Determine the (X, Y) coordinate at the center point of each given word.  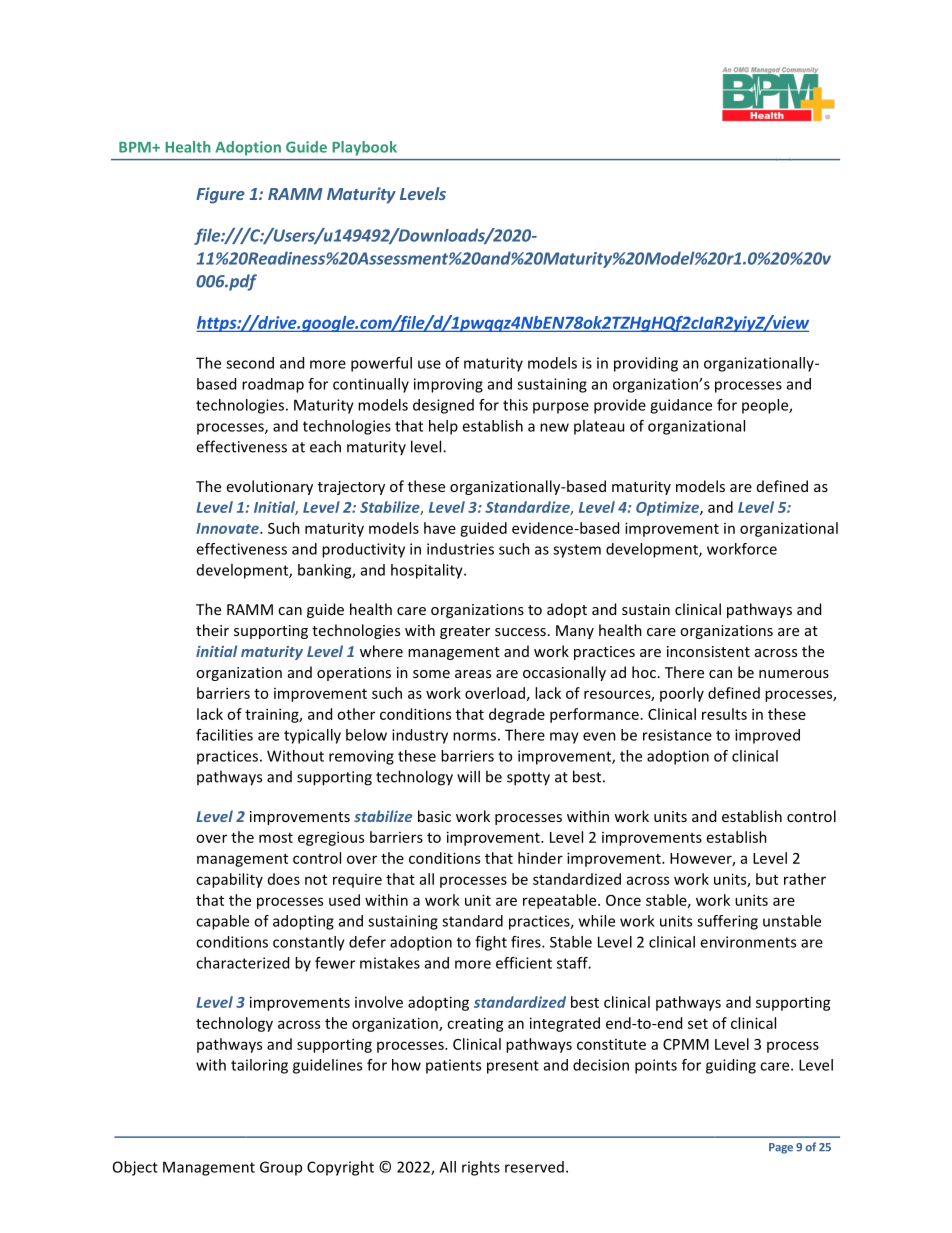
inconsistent (708, 651)
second (250, 363)
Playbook (365, 148)
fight (491, 943)
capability (229, 880)
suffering (727, 922)
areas (473, 674)
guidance (681, 406)
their (212, 630)
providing (646, 364)
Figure (220, 195)
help (443, 427)
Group (281, 1168)
